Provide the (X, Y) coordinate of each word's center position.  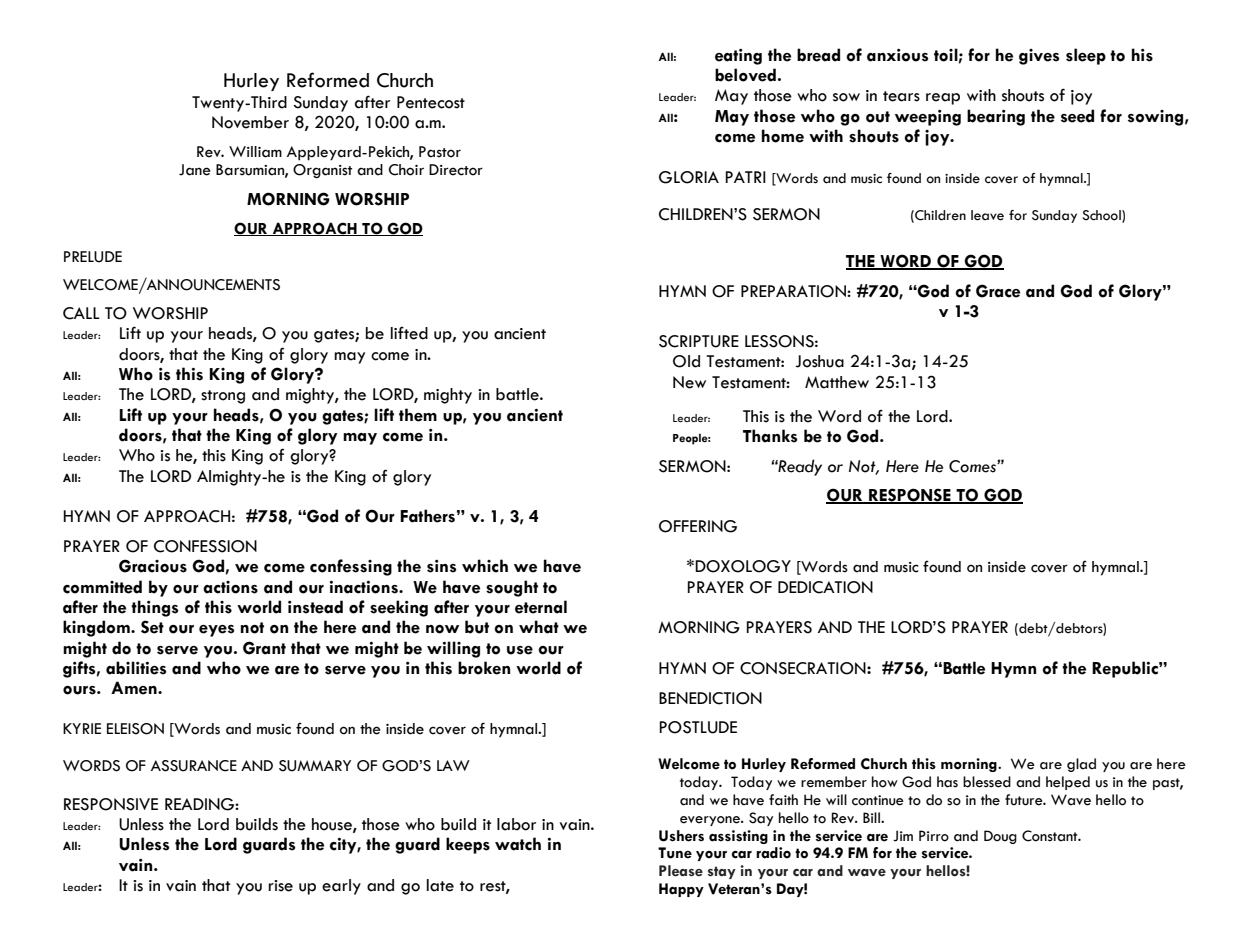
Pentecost (431, 102)
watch (518, 844)
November (250, 122)
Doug (1000, 837)
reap (943, 99)
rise (280, 886)
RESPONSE (910, 496)
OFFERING (698, 526)
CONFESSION (205, 546)
